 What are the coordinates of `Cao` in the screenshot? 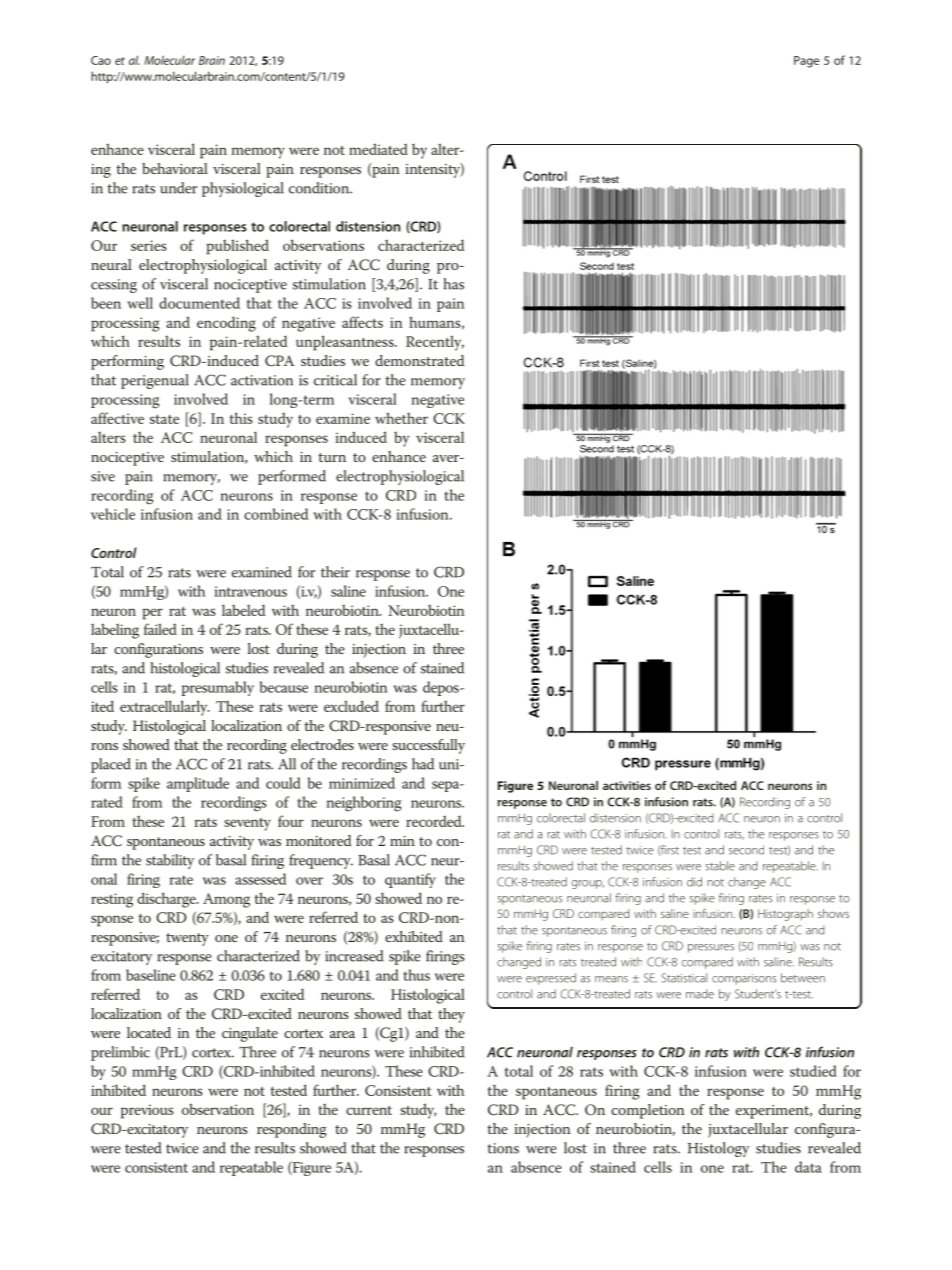 It's located at (101, 60).
